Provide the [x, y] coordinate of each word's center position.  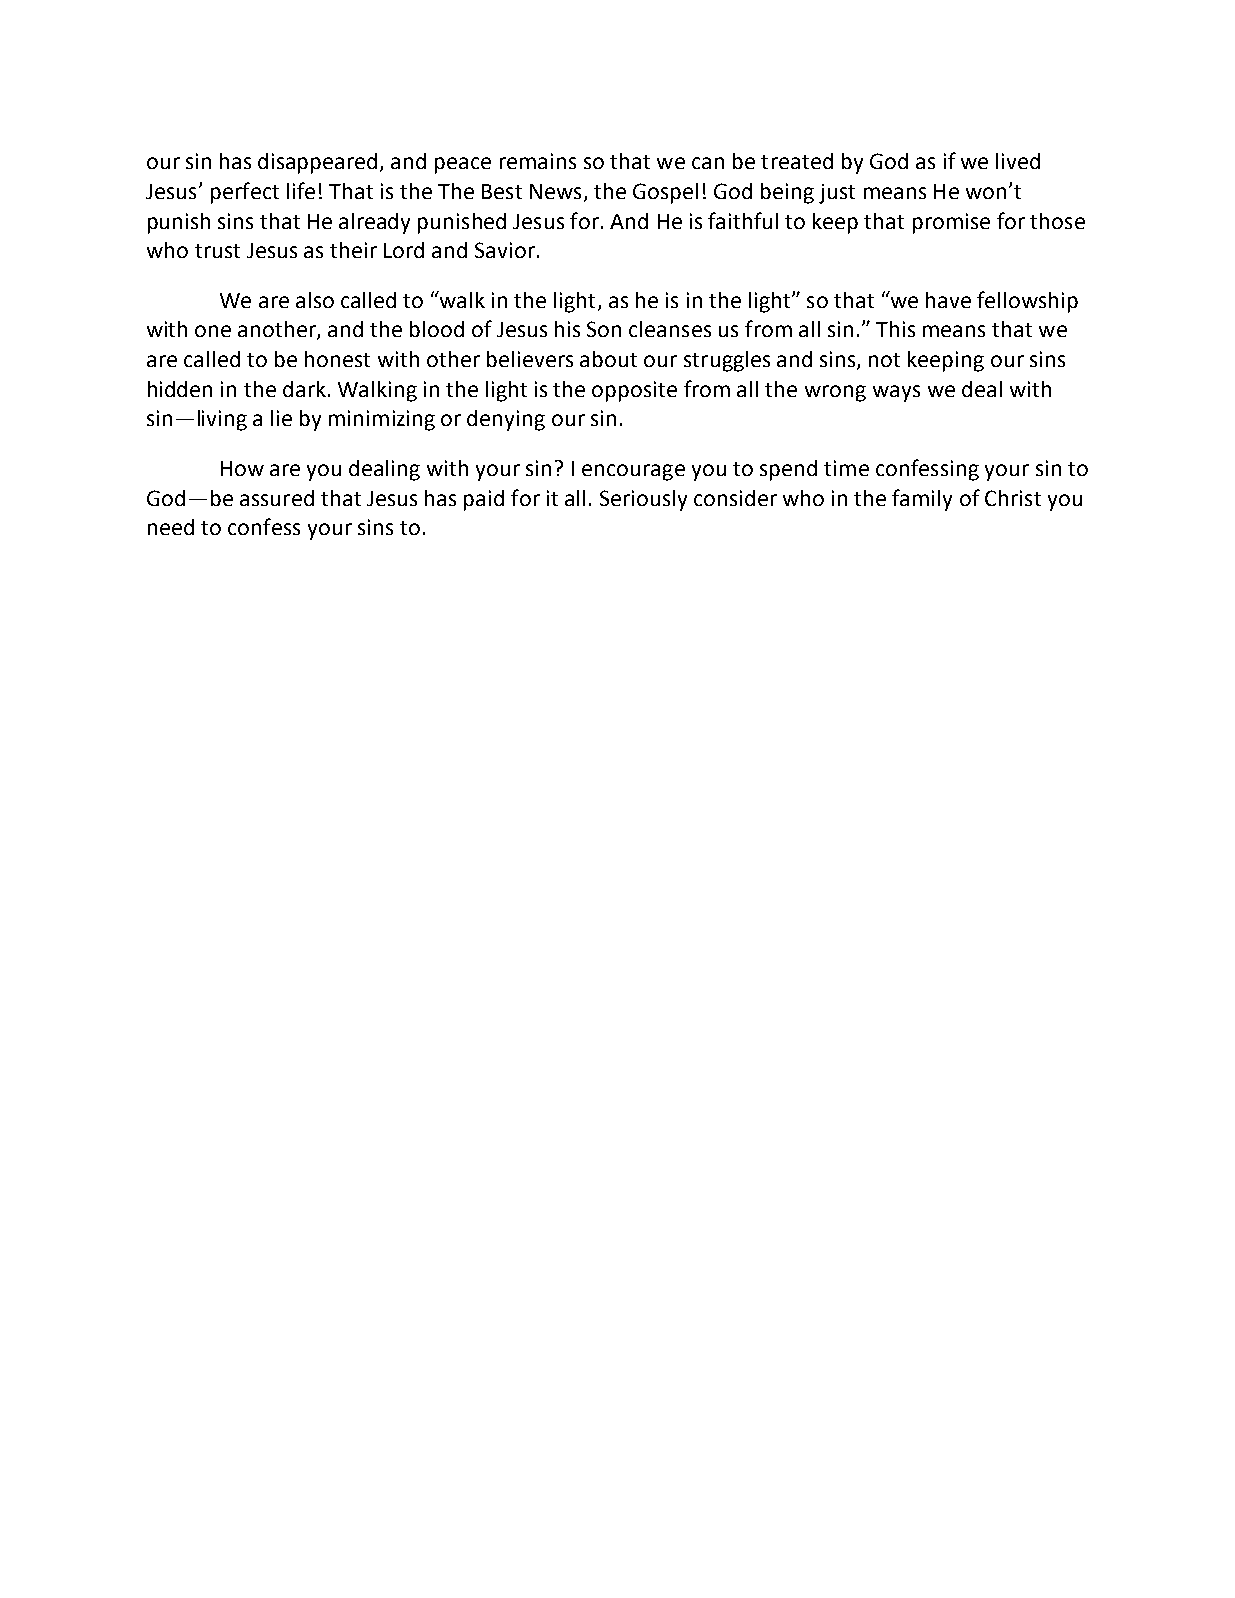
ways [896, 393]
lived [1018, 161]
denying [506, 420]
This [895, 329]
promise [951, 223]
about [608, 359]
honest [337, 359]
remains [538, 161]
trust [217, 251]
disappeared [317, 163]
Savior [505, 250]
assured [277, 498]
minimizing [382, 420]
